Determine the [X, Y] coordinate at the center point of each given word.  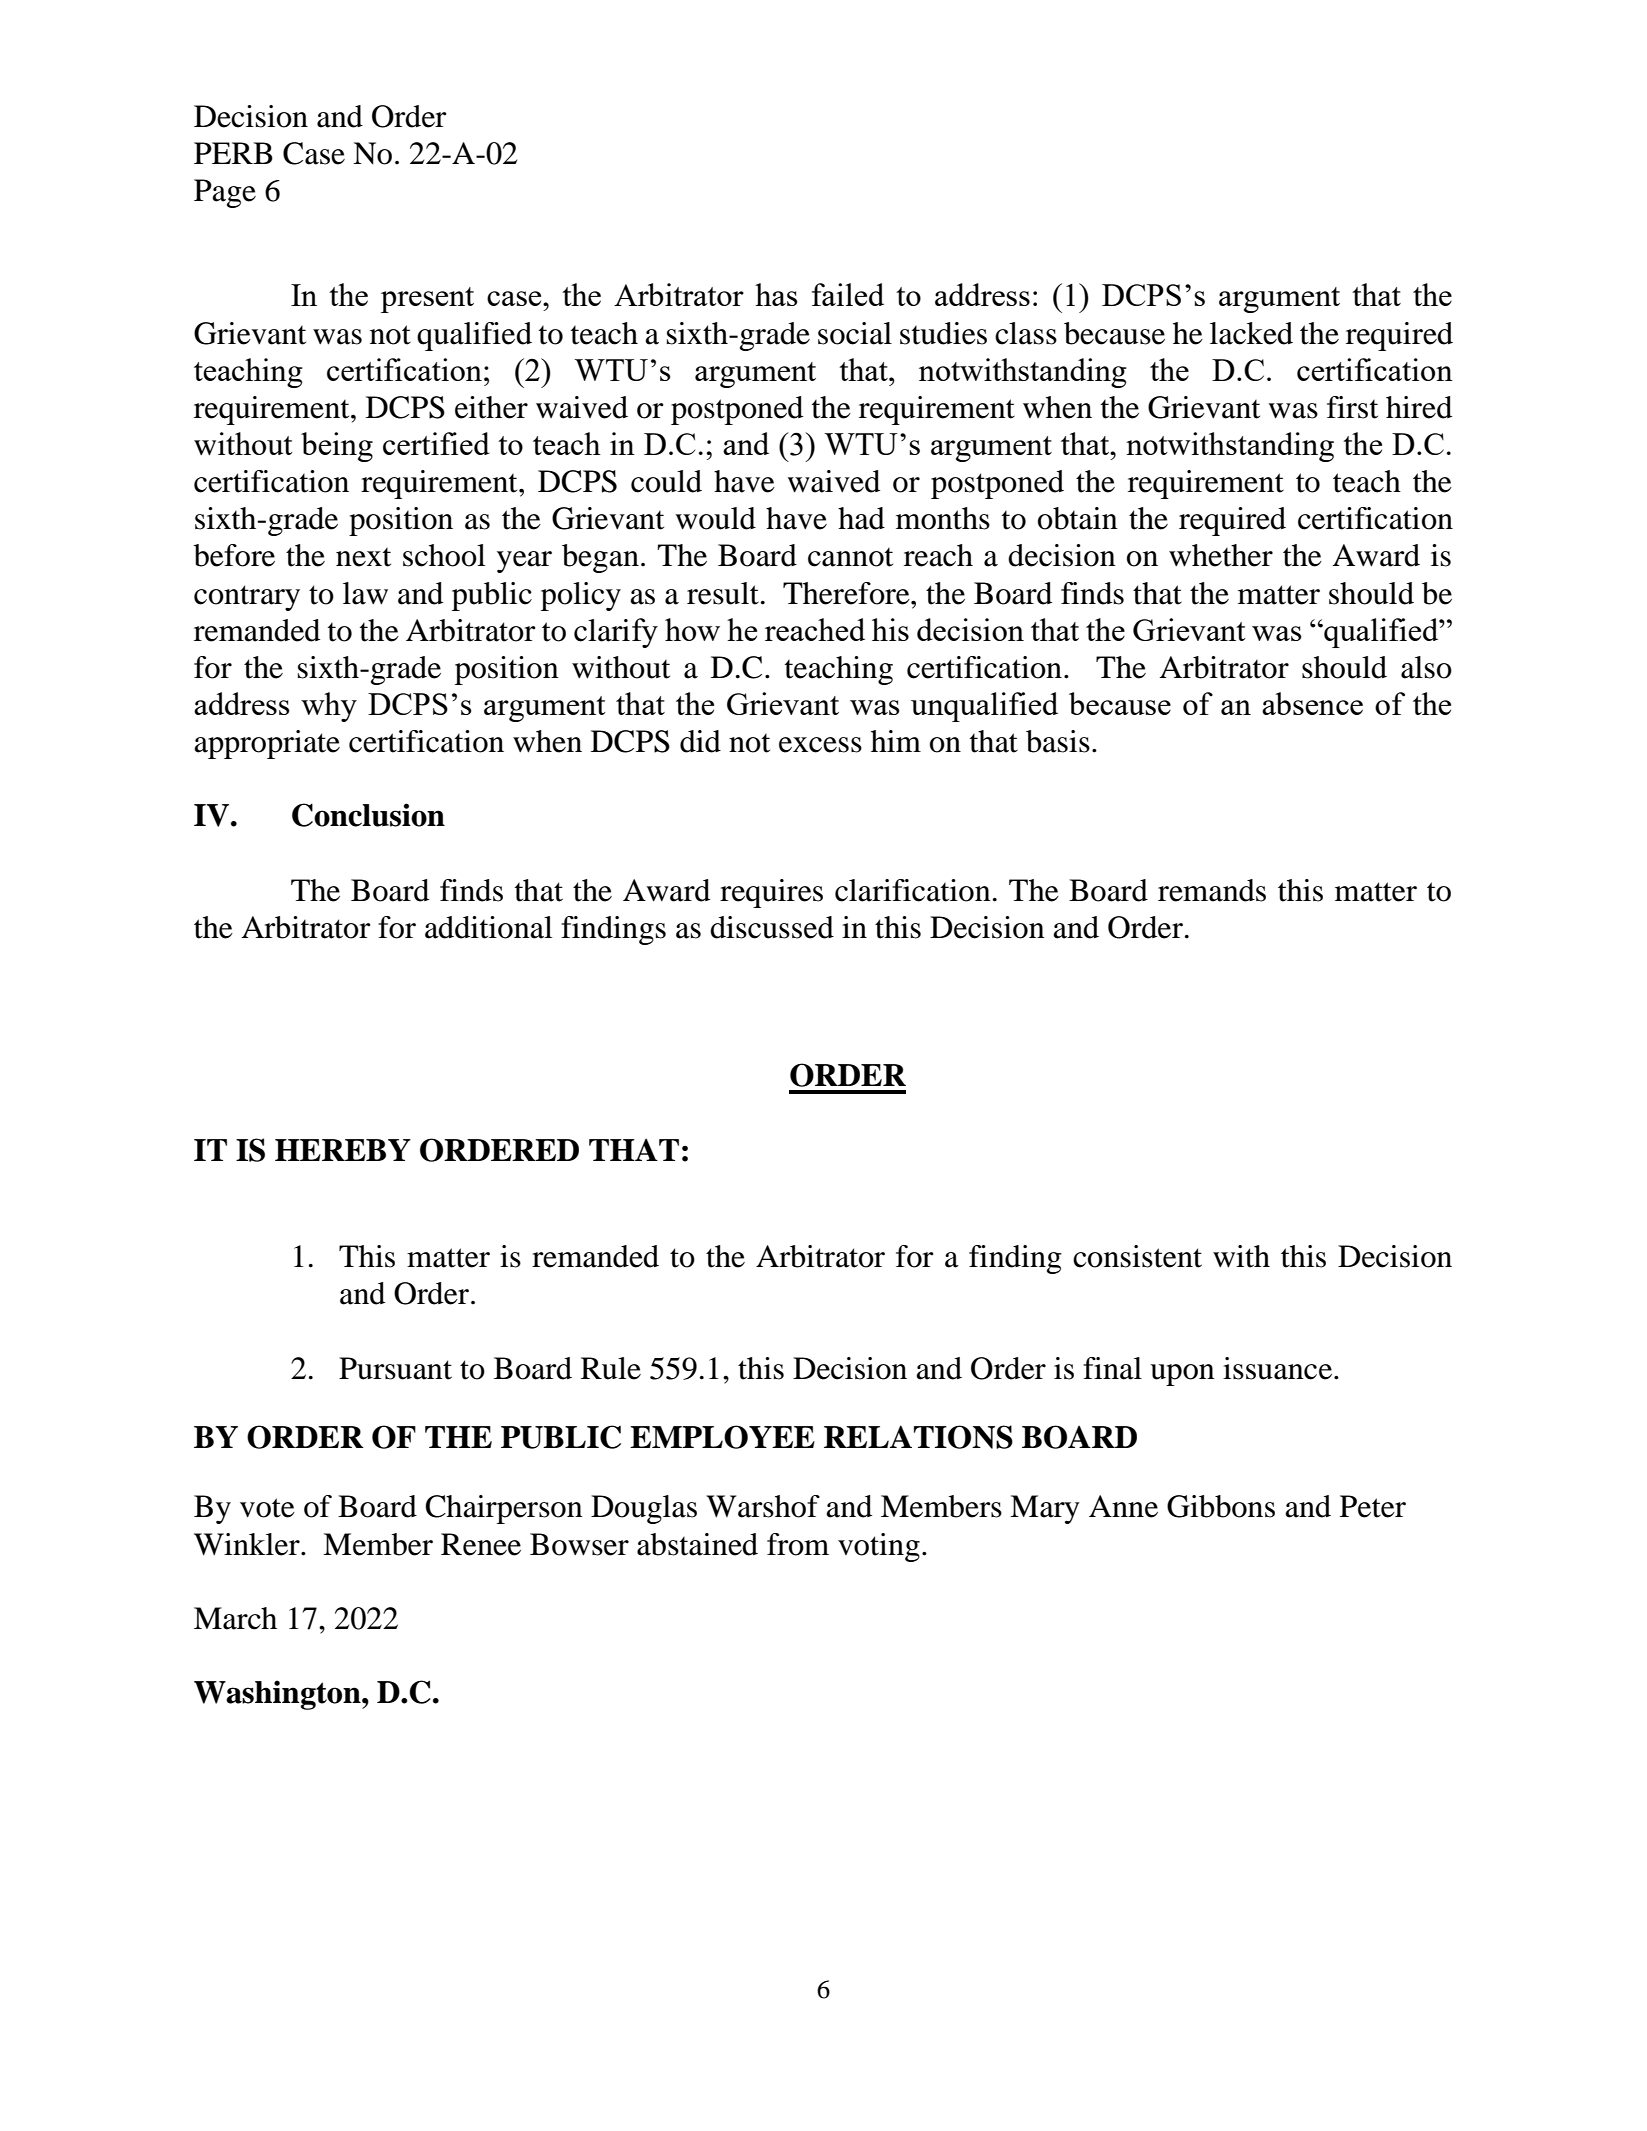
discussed [772, 927]
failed [848, 294]
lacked [1251, 333]
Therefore [847, 593]
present [427, 300]
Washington [278, 1695]
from [798, 1544]
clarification [913, 890]
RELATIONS [918, 1437]
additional [488, 927]
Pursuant [395, 1368]
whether [1221, 555]
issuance [1279, 1368]
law [365, 593]
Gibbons [1221, 1506]
